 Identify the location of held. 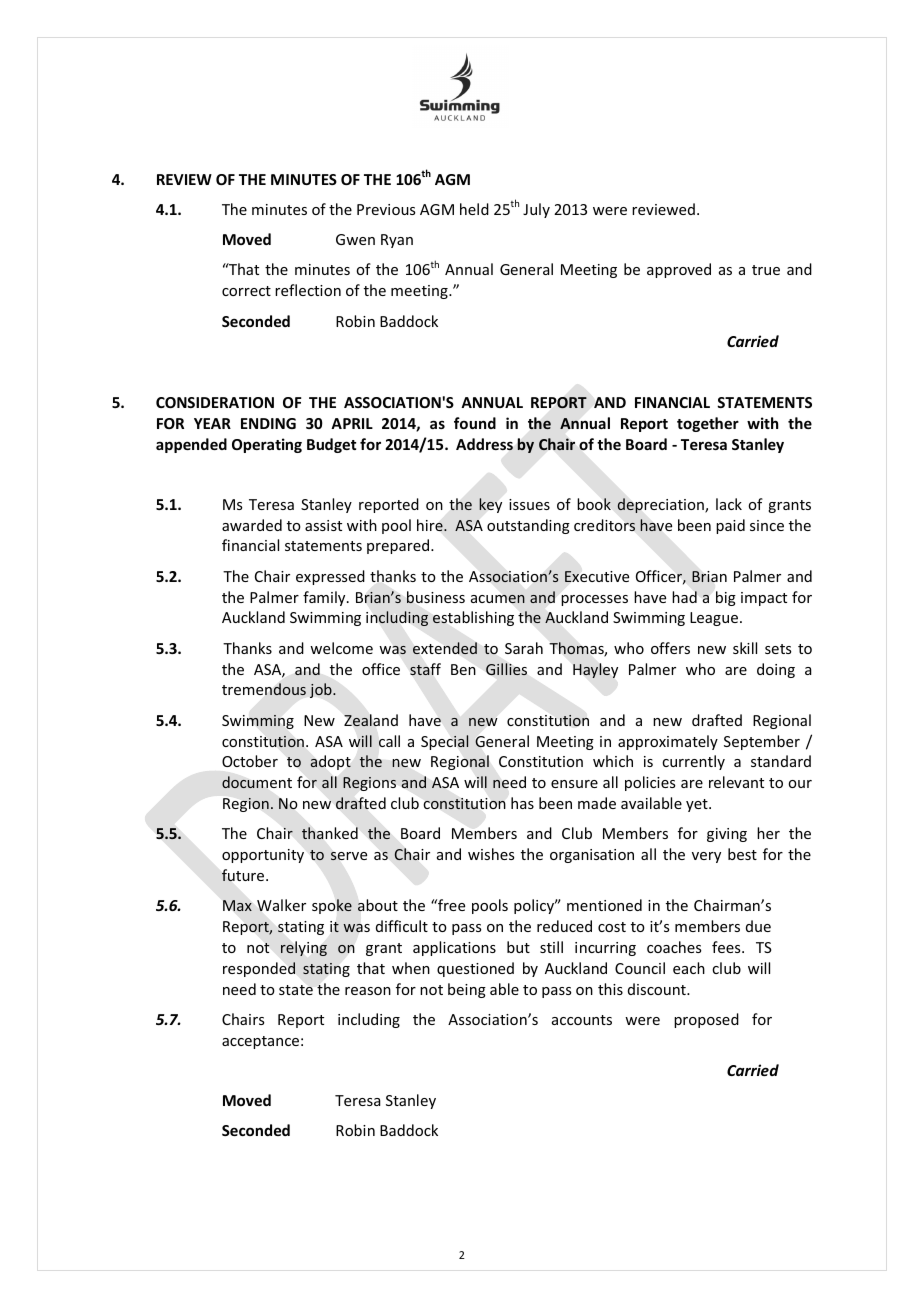
(474, 209).
